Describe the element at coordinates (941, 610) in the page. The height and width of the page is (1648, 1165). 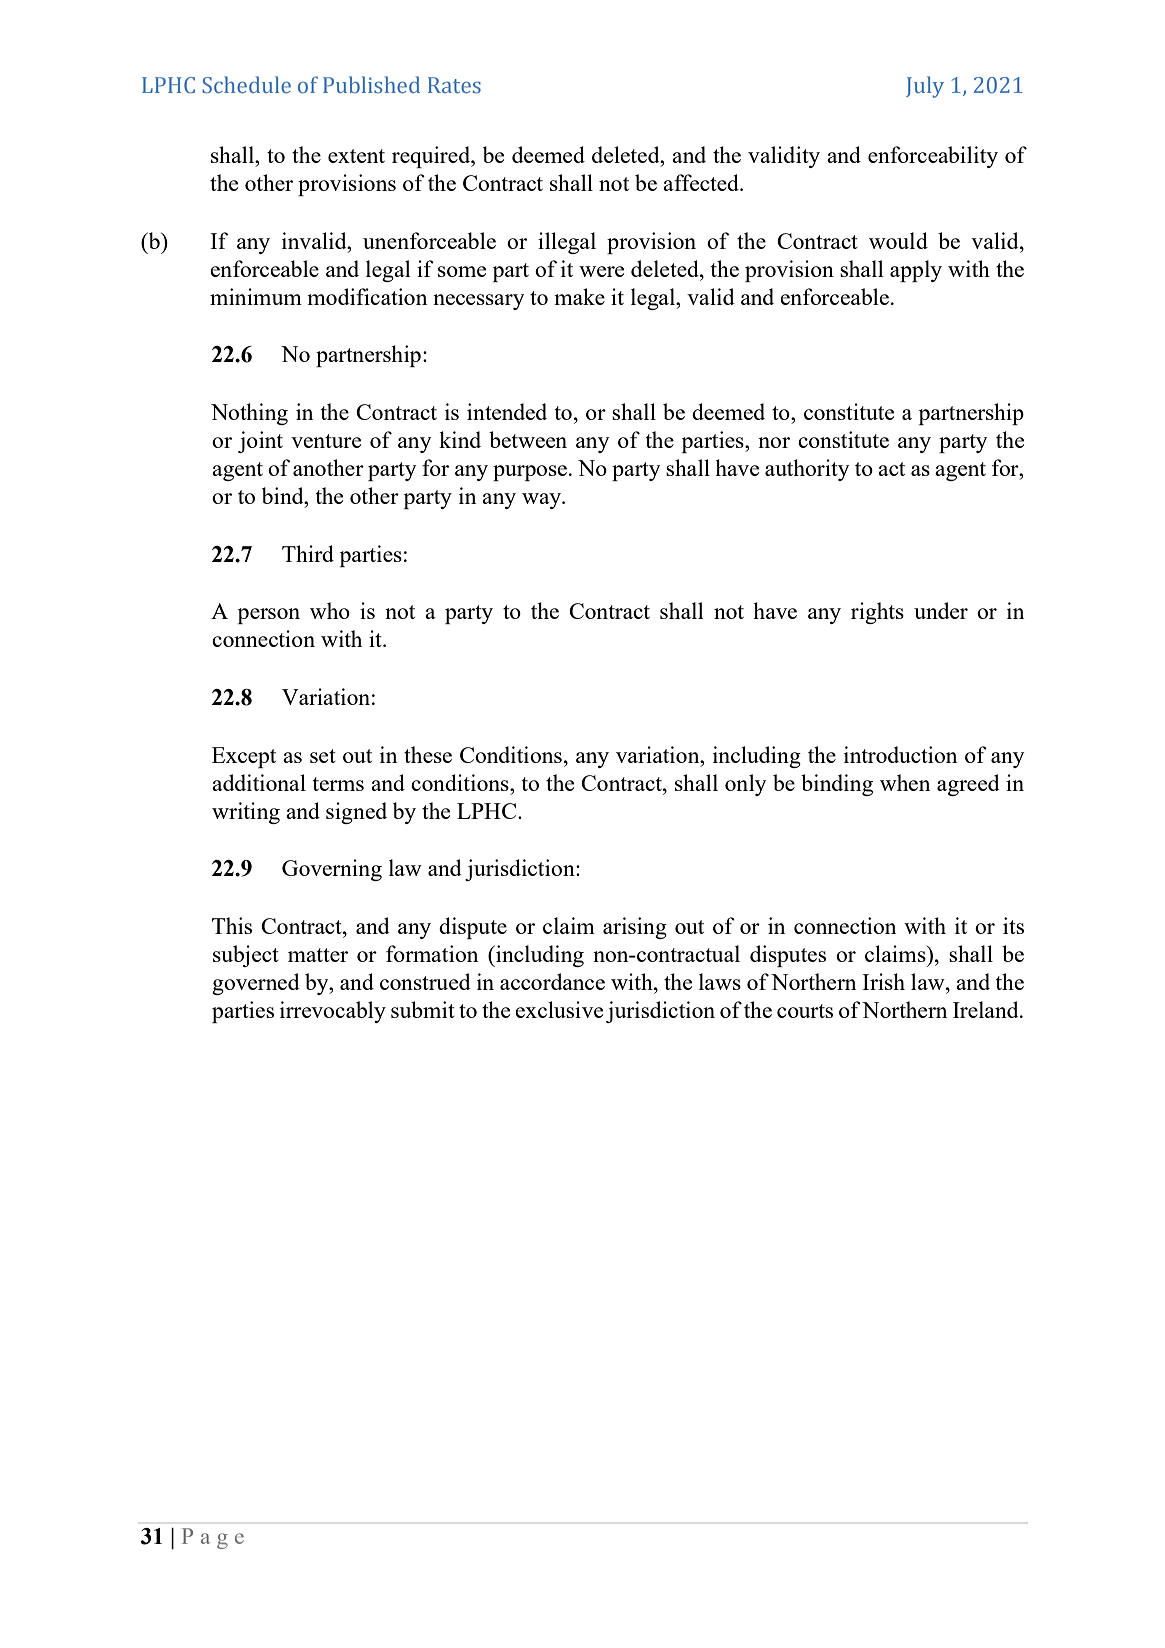
I see `under` at that location.
